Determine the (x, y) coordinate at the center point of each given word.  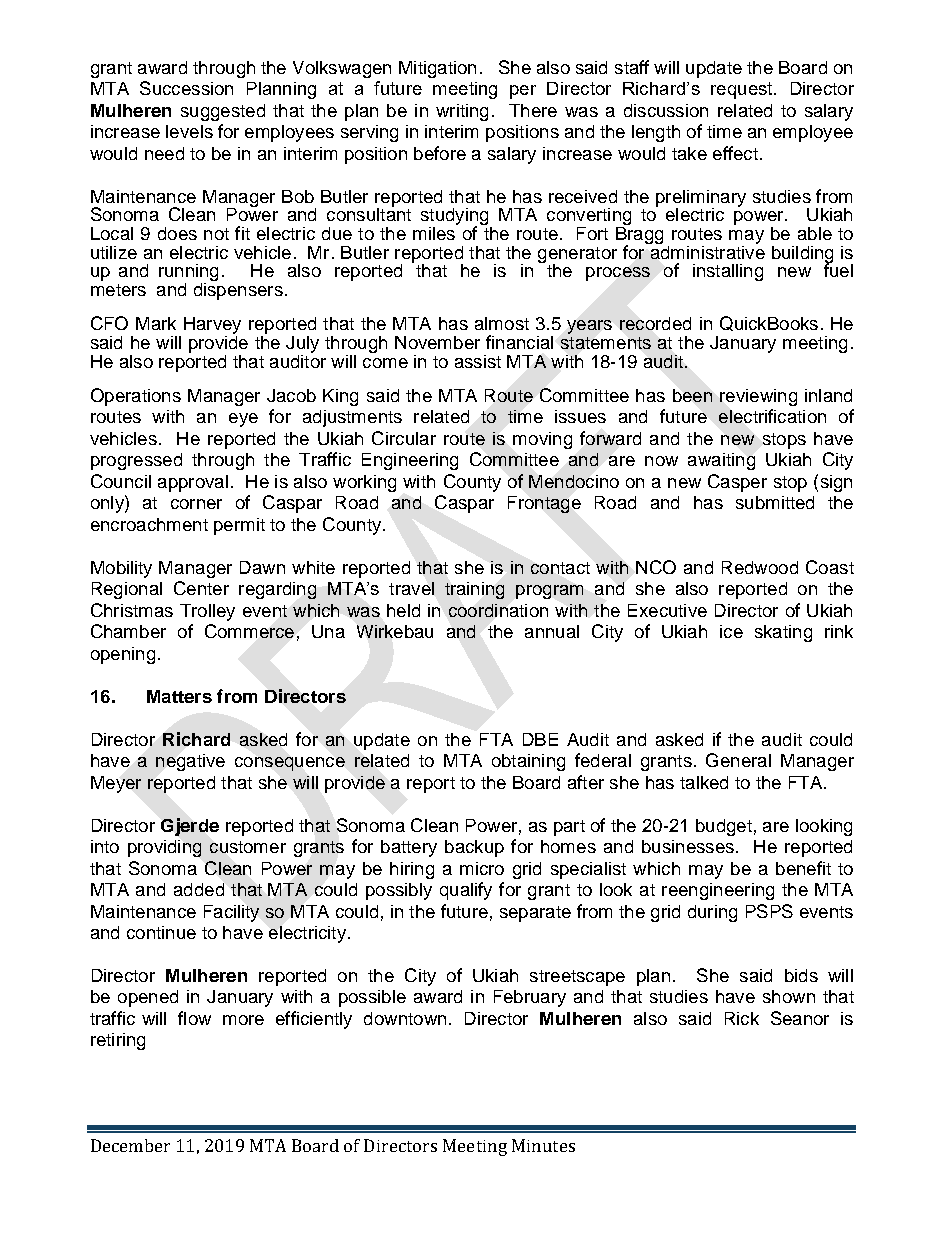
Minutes (543, 1145)
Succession (186, 88)
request (743, 90)
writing (462, 112)
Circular (404, 438)
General (738, 760)
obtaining (528, 762)
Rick (742, 1018)
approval (193, 483)
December (130, 1145)
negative (190, 762)
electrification (772, 416)
